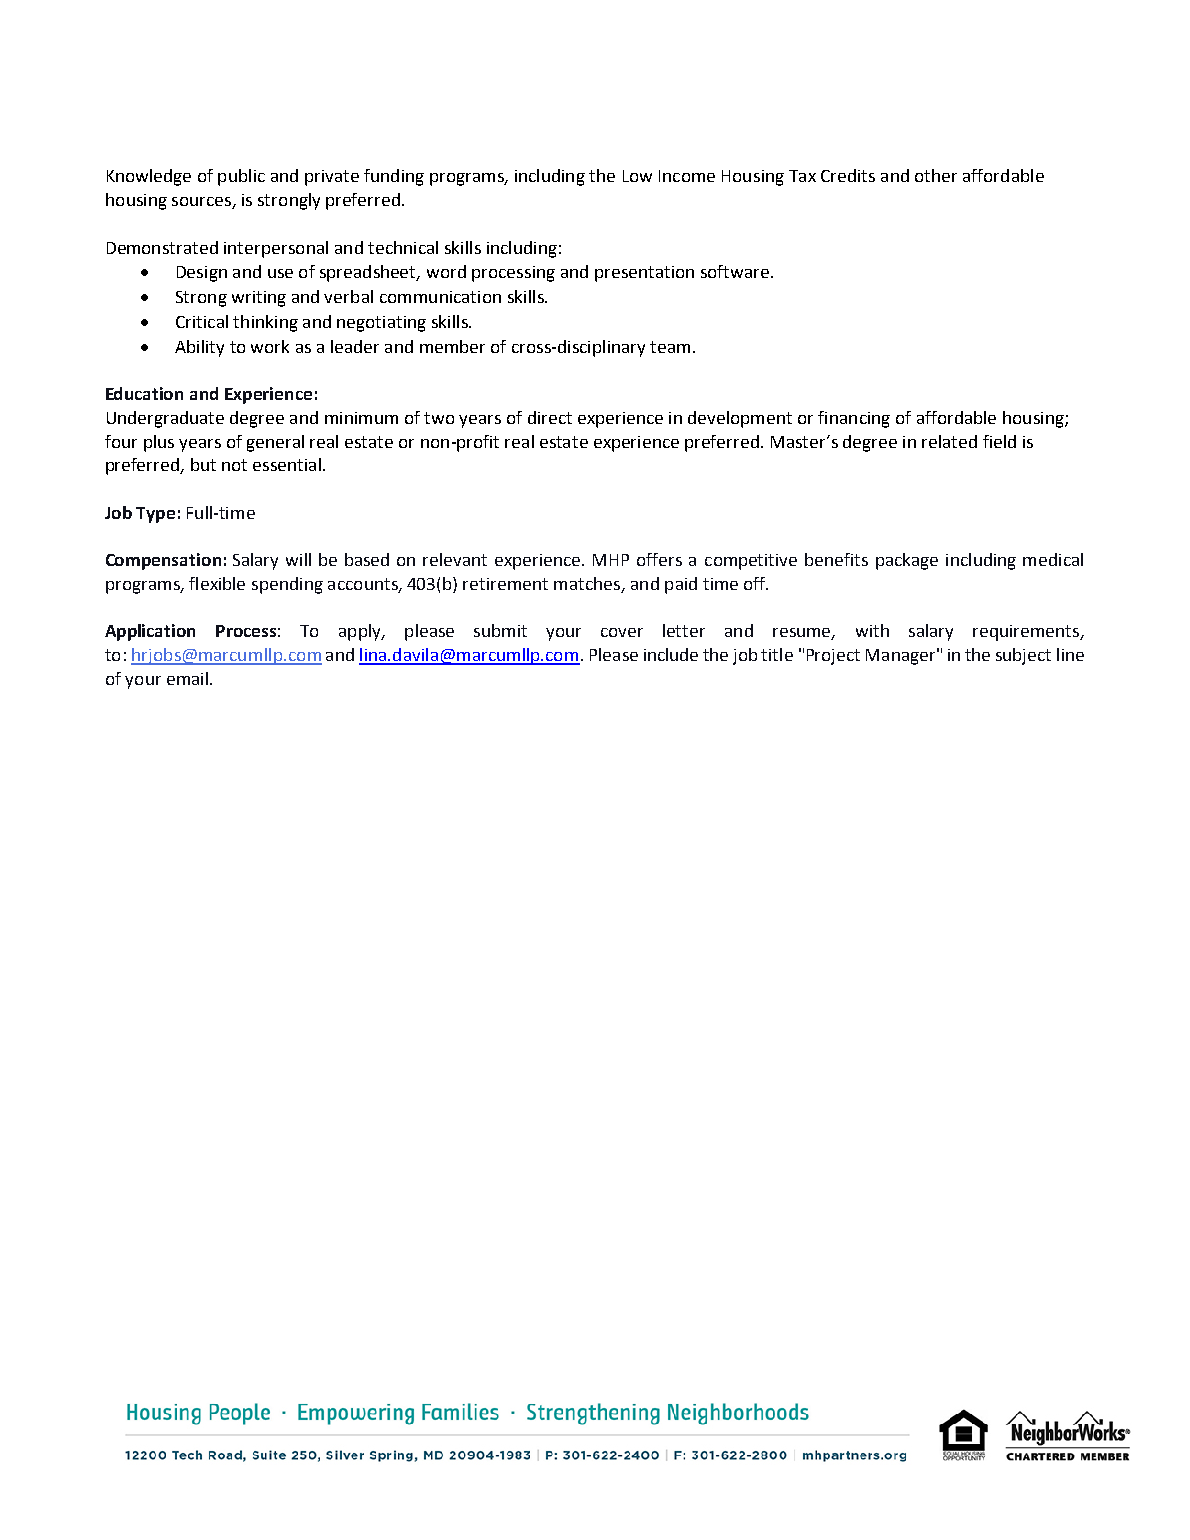  What do you see at coordinates (907, 561) in the page?
I see `package` at bounding box center [907, 561].
